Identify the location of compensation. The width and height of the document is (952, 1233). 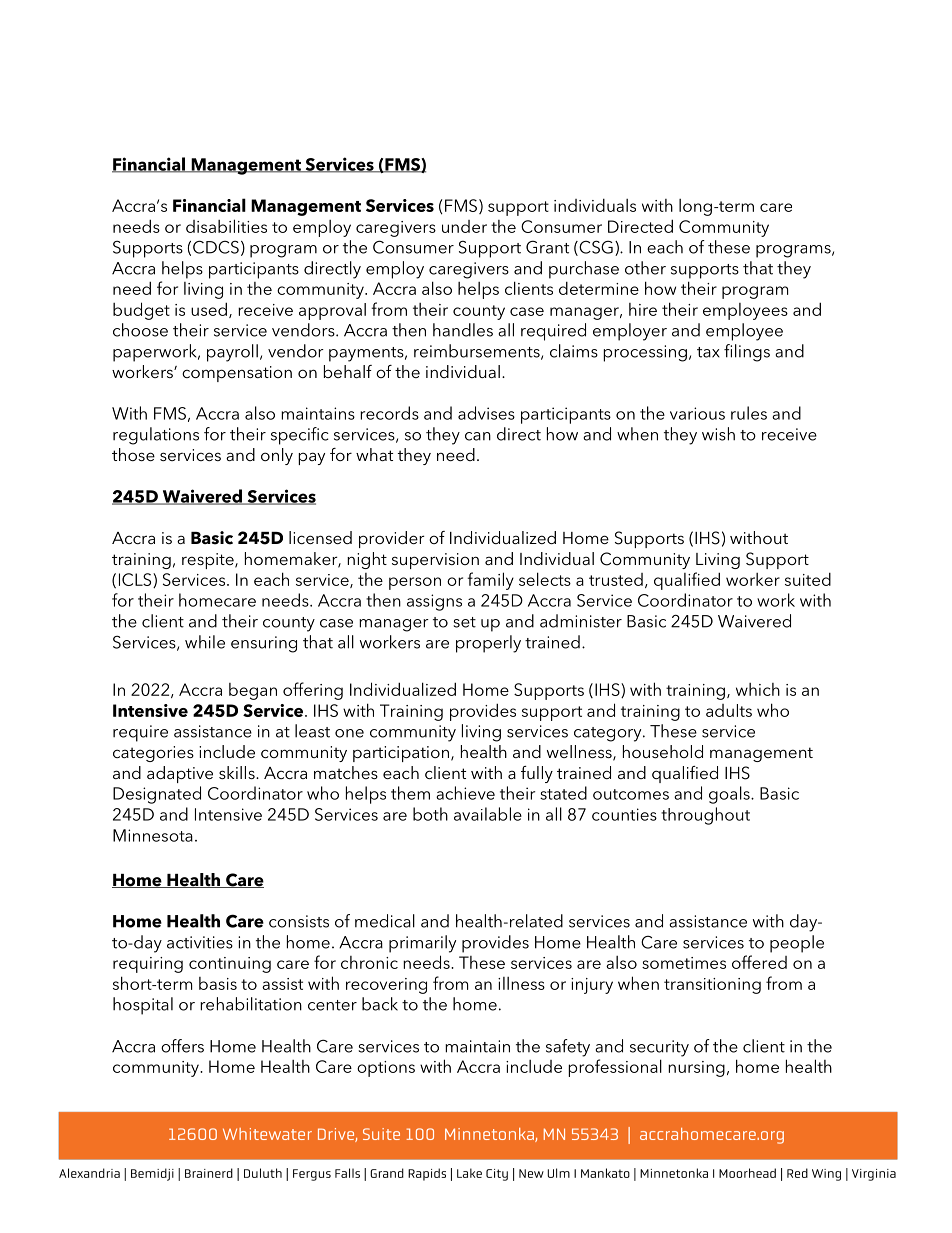
(237, 374).
